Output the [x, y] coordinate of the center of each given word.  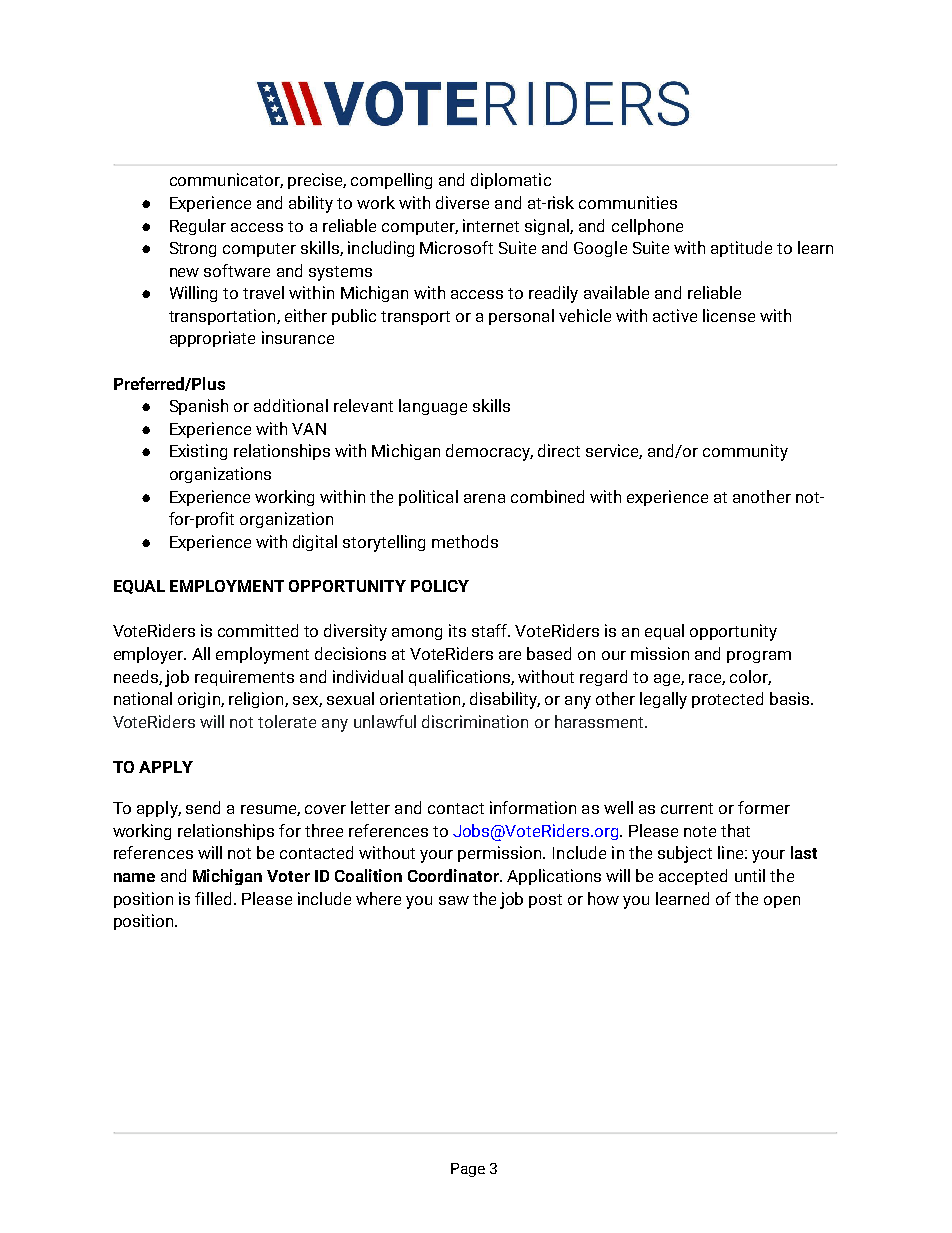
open [782, 902]
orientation [421, 699]
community [745, 452]
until [750, 875]
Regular [198, 227]
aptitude [741, 249]
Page [468, 1170]
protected [727, 700]
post [545, 901]
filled [213, 898]
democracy [489, 452]
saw [454, 900]
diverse [462, 202]
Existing [198, 452]
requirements [244, 678]
